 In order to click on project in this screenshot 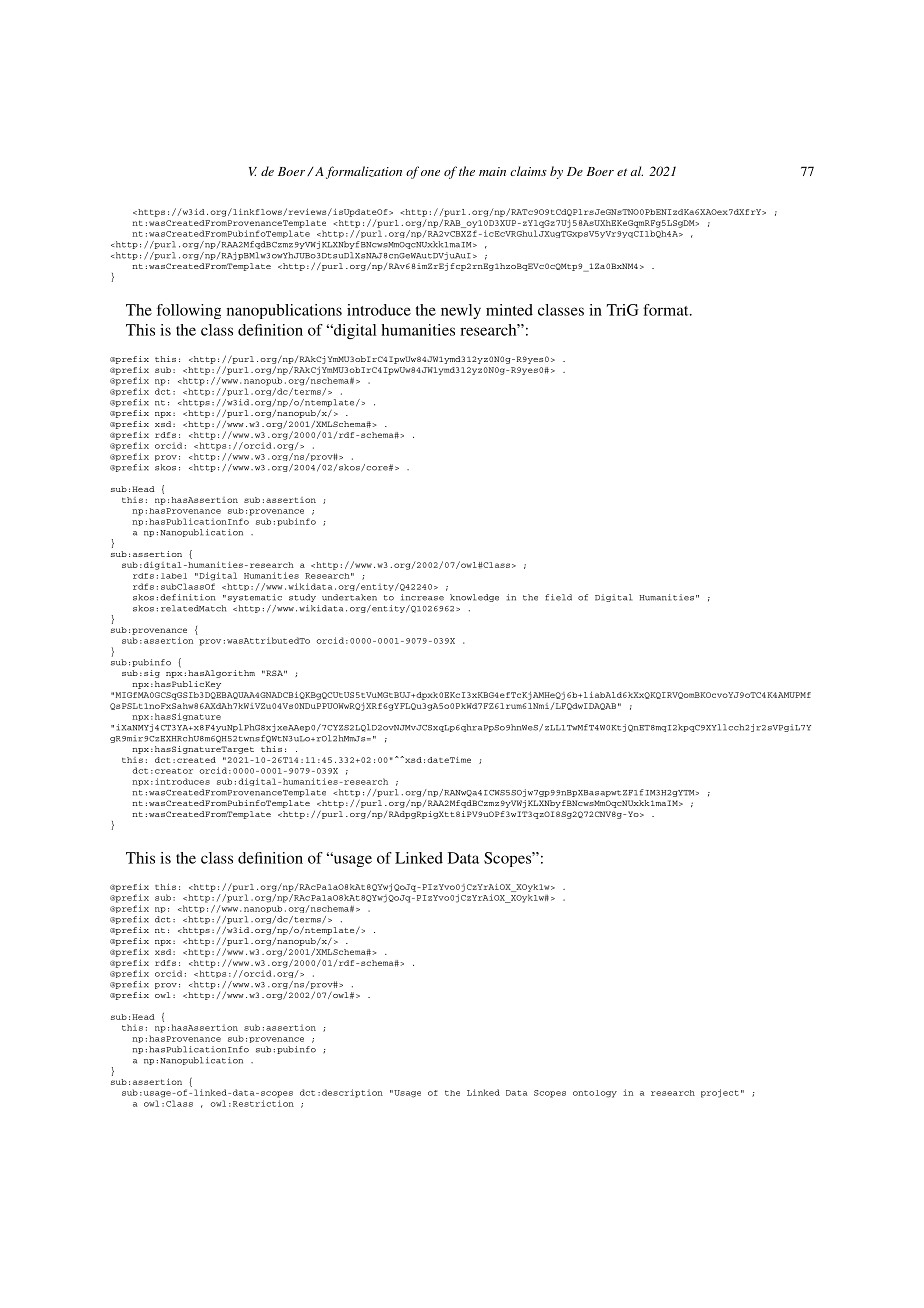, I will do `click(720, 1093)`.
